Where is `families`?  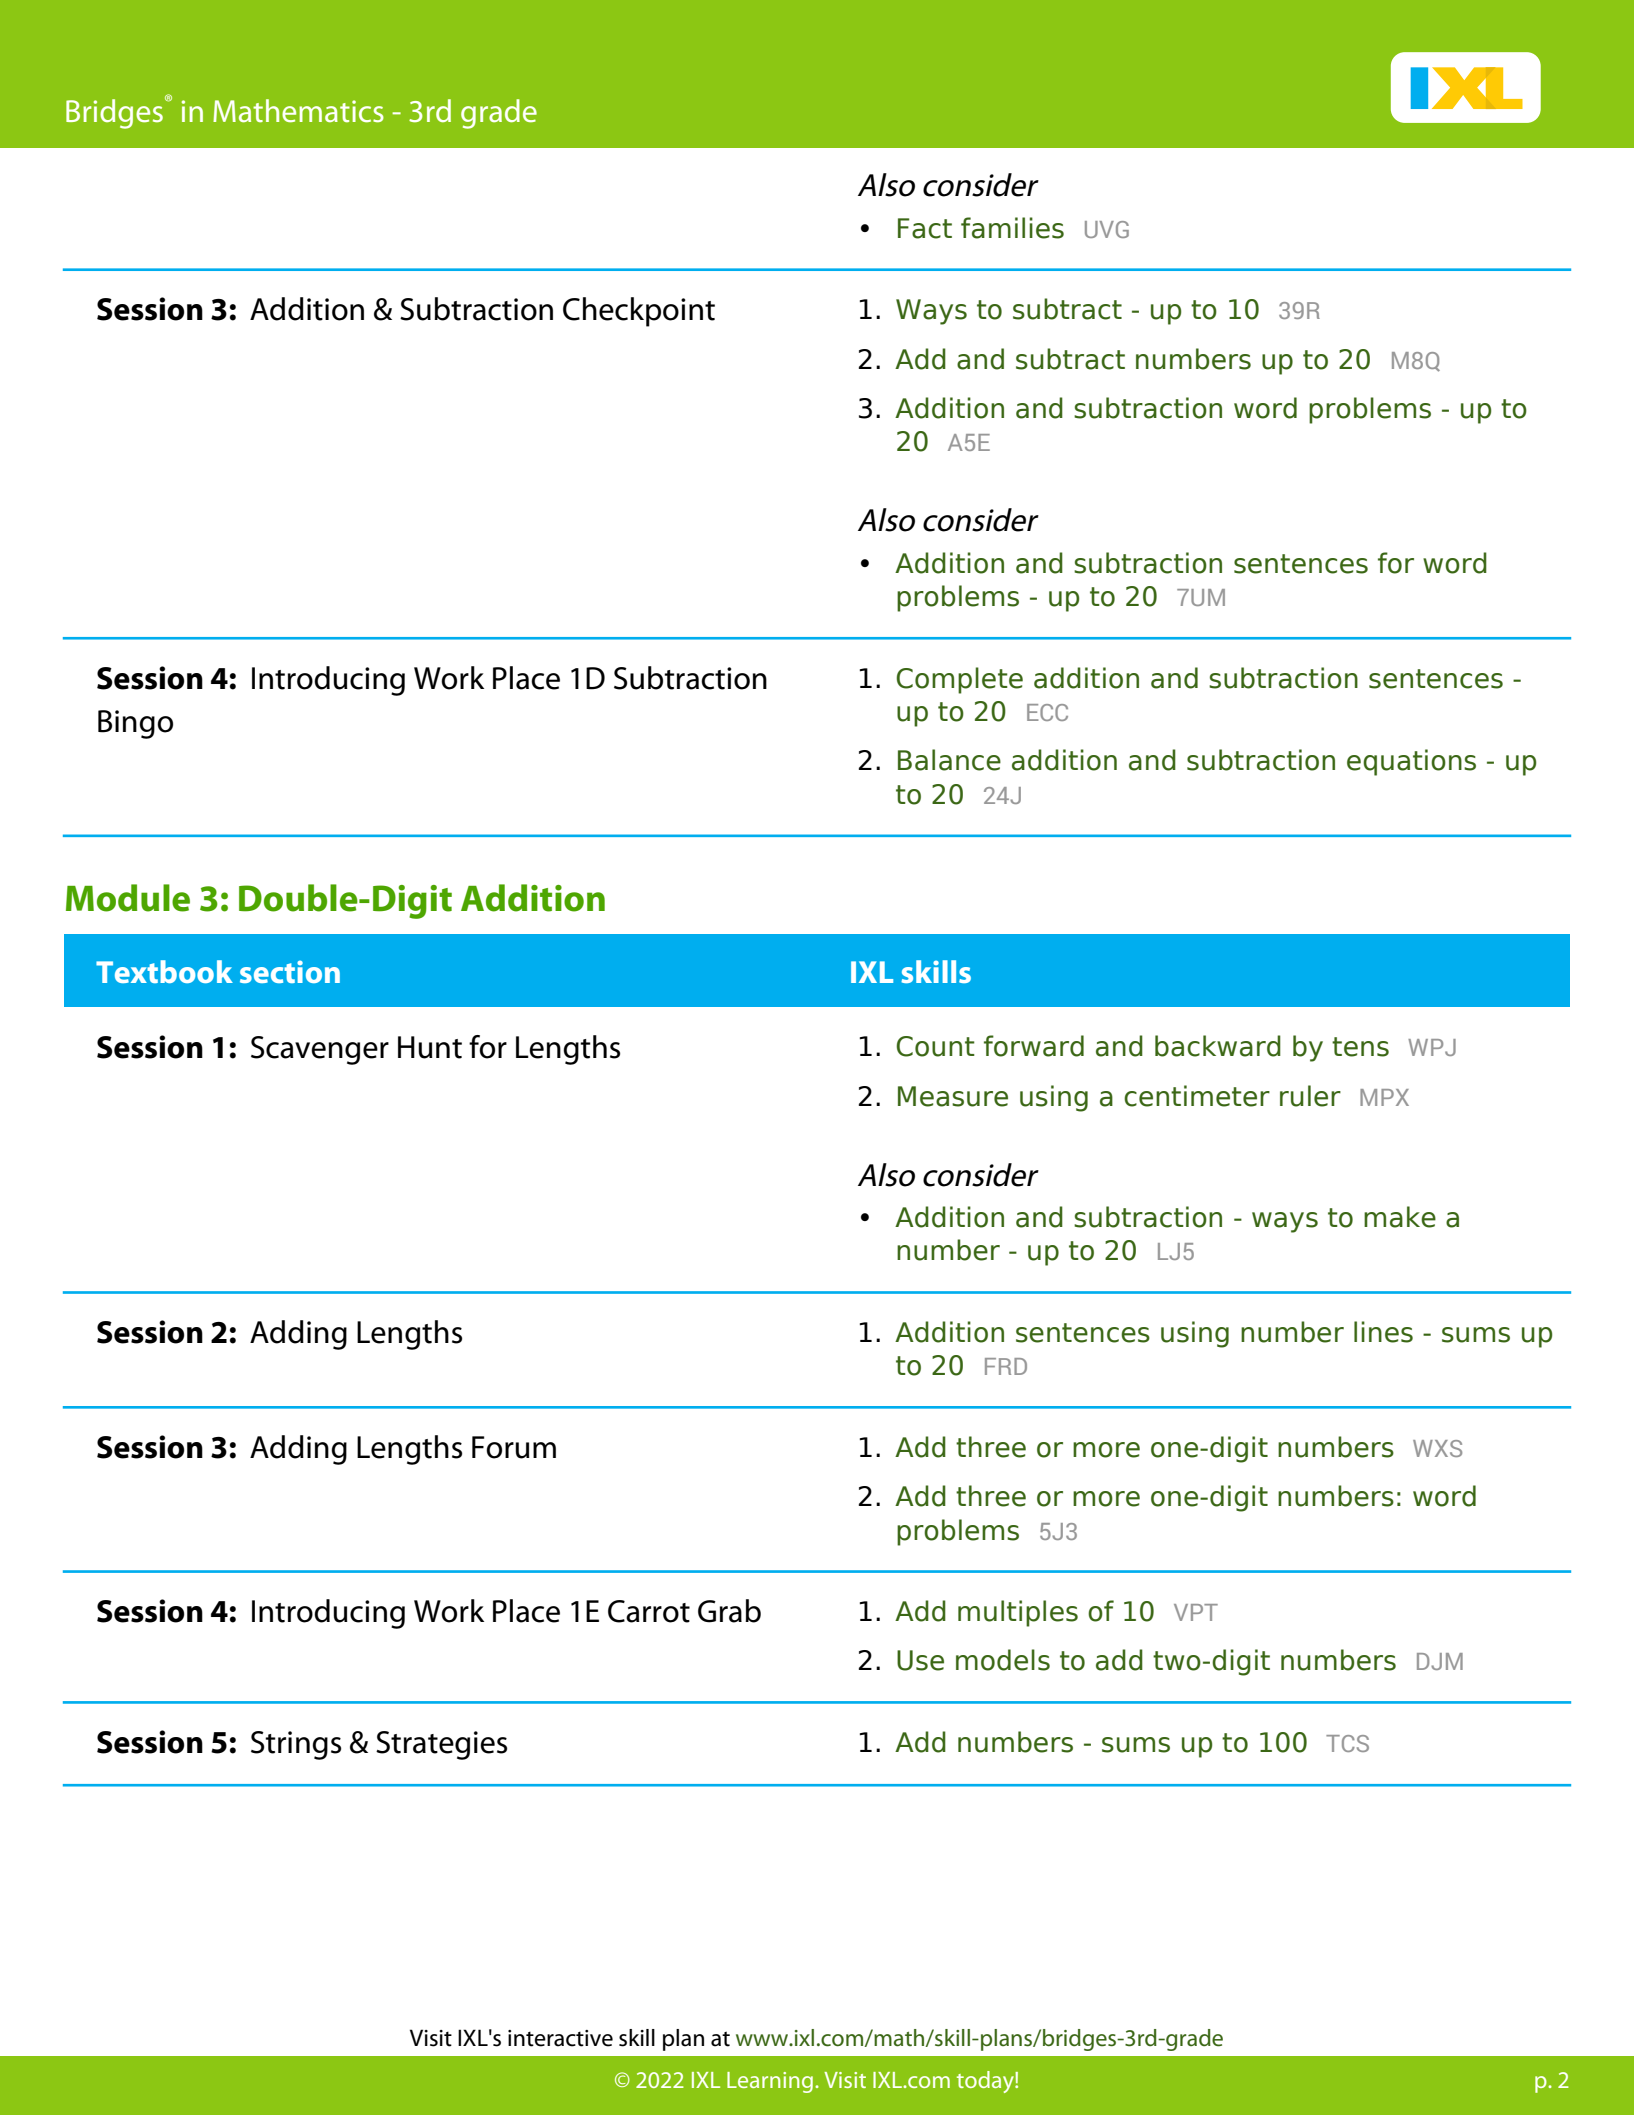
families is located at coordinates (1012, 228).
